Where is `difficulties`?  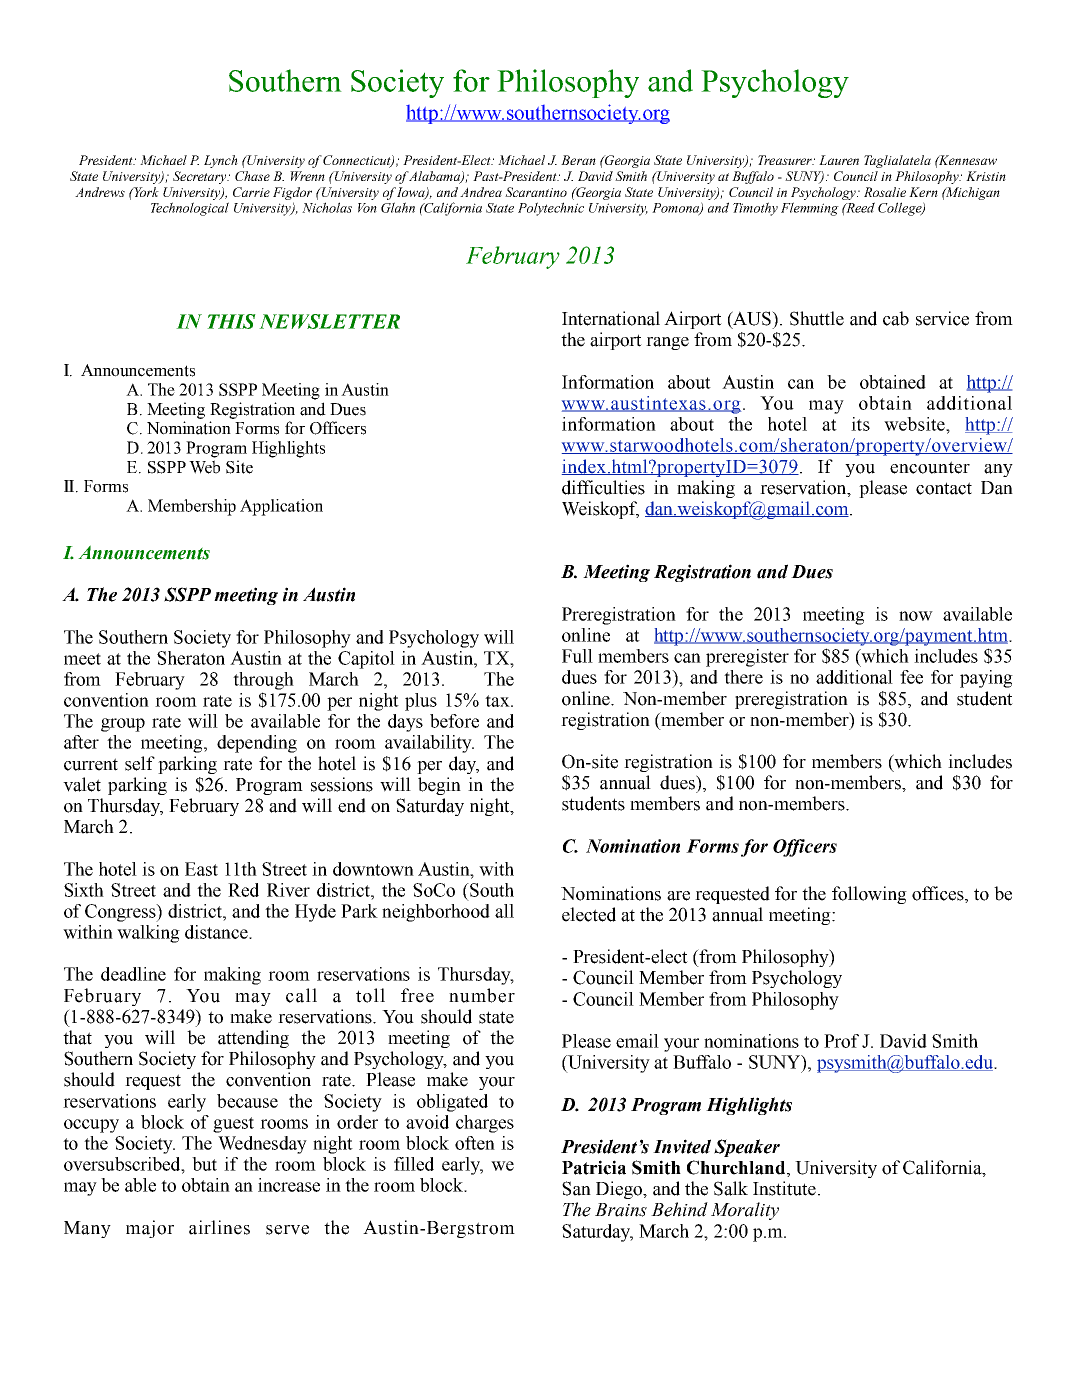 difficulties is located at coordinates (603, 487).
